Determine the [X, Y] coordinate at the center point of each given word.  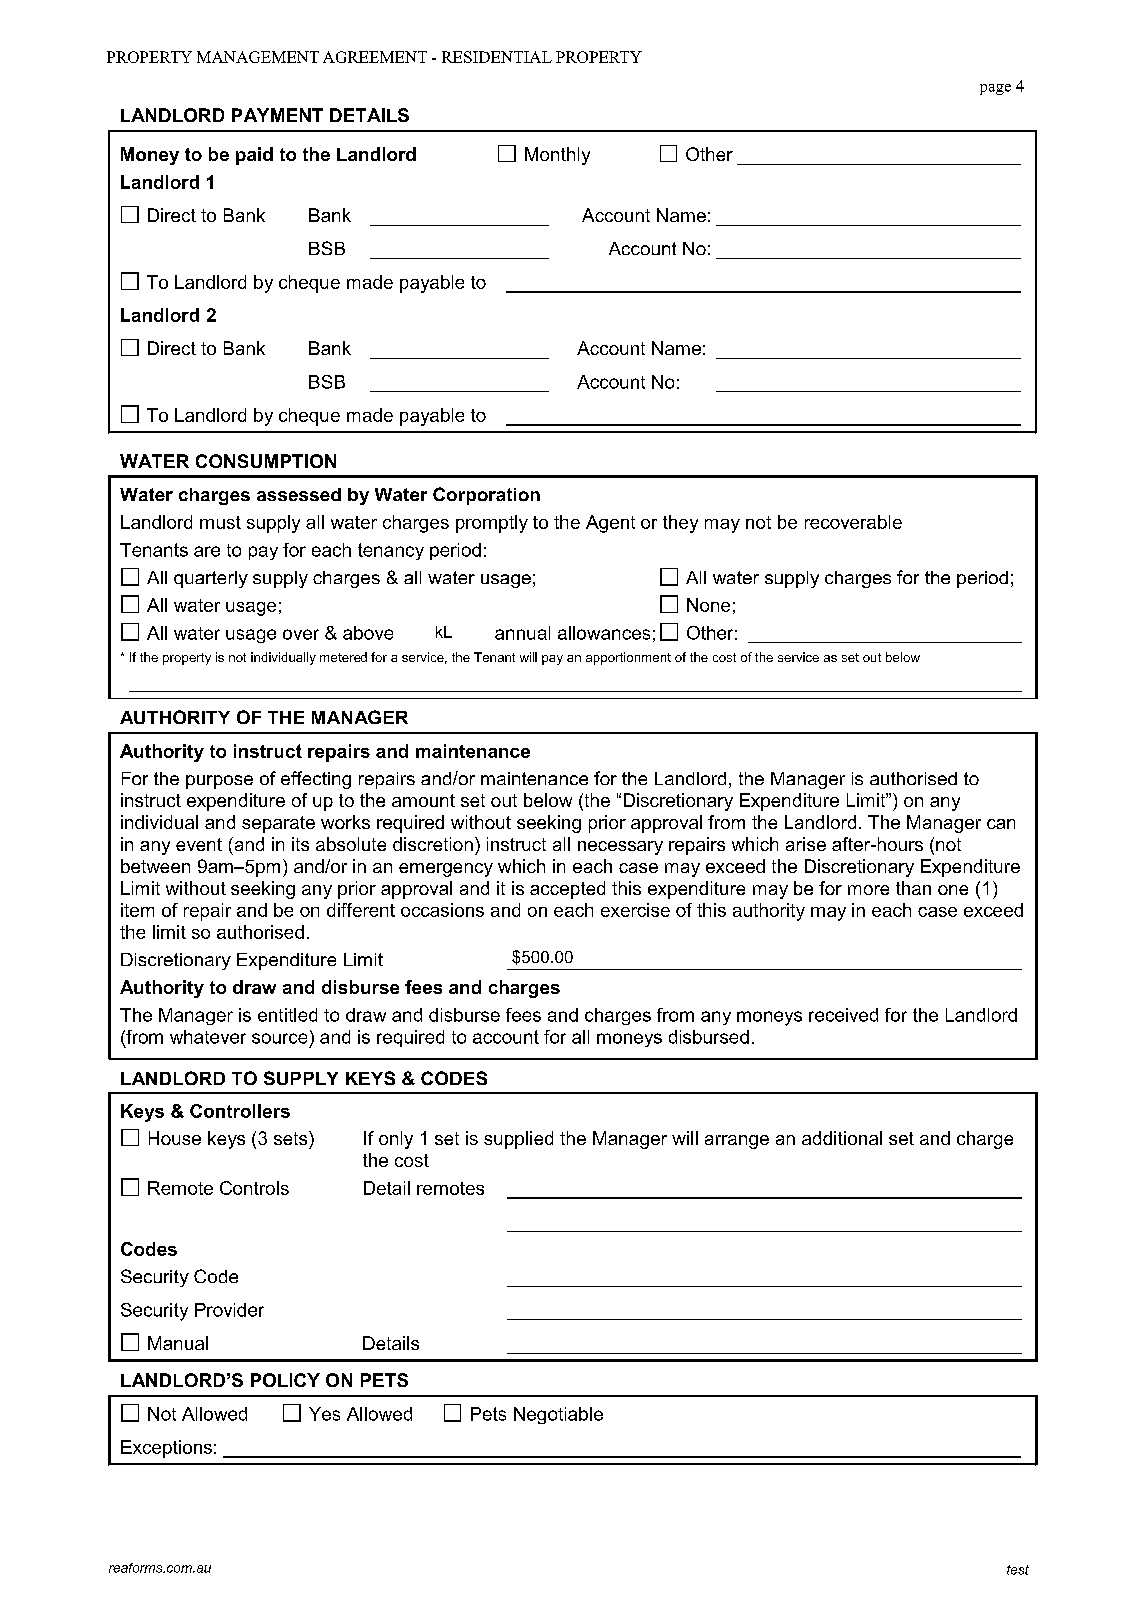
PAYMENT [277, 115]
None [708, 605]
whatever [208, 1037]
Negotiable [558, 1415]
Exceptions [166, 1449]
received [843, 1015]
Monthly [557, 156]
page [995, 89]
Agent [610, 524]
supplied [518, 1140]
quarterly [211, 579]
